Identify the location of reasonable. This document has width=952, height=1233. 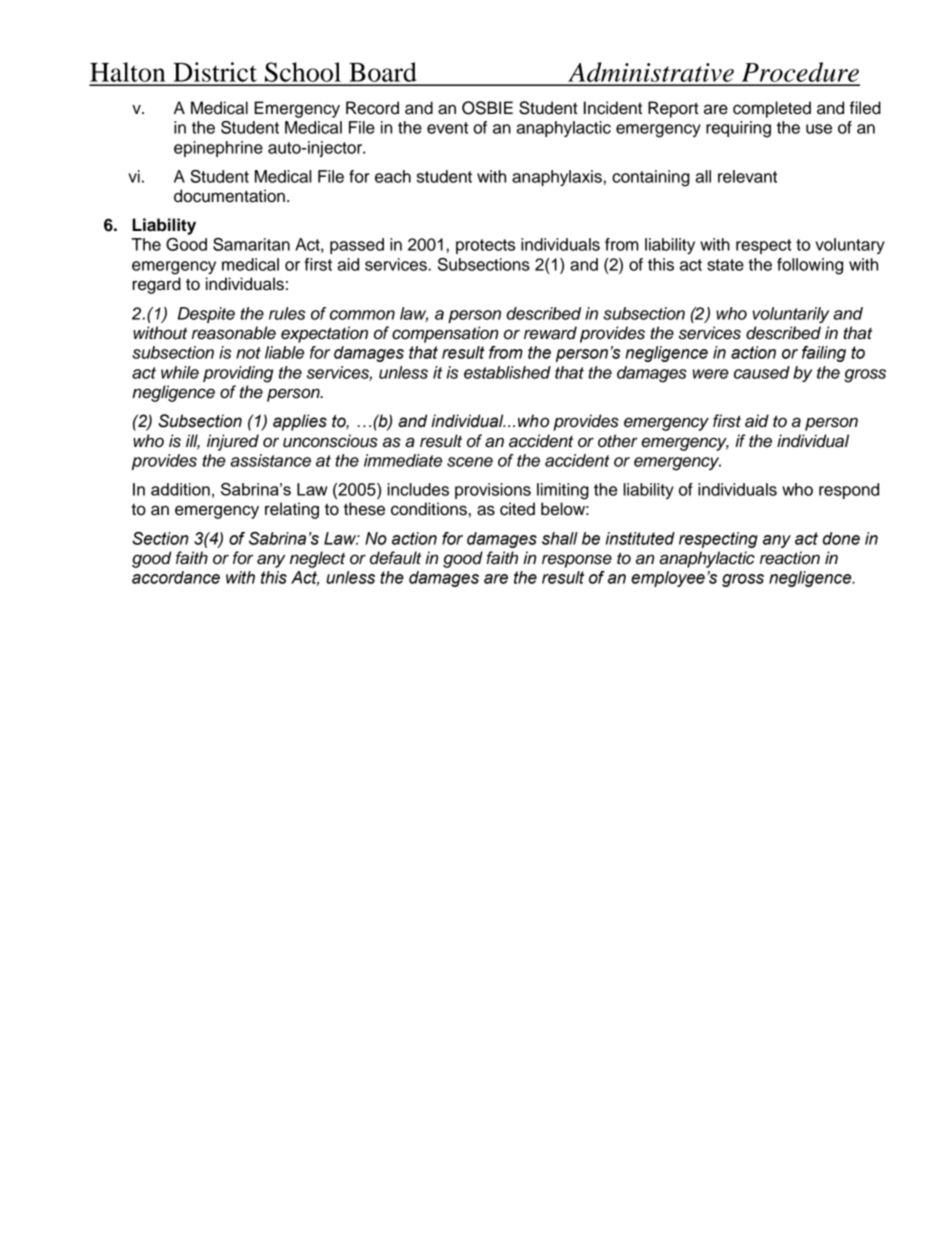
(234, 333).
